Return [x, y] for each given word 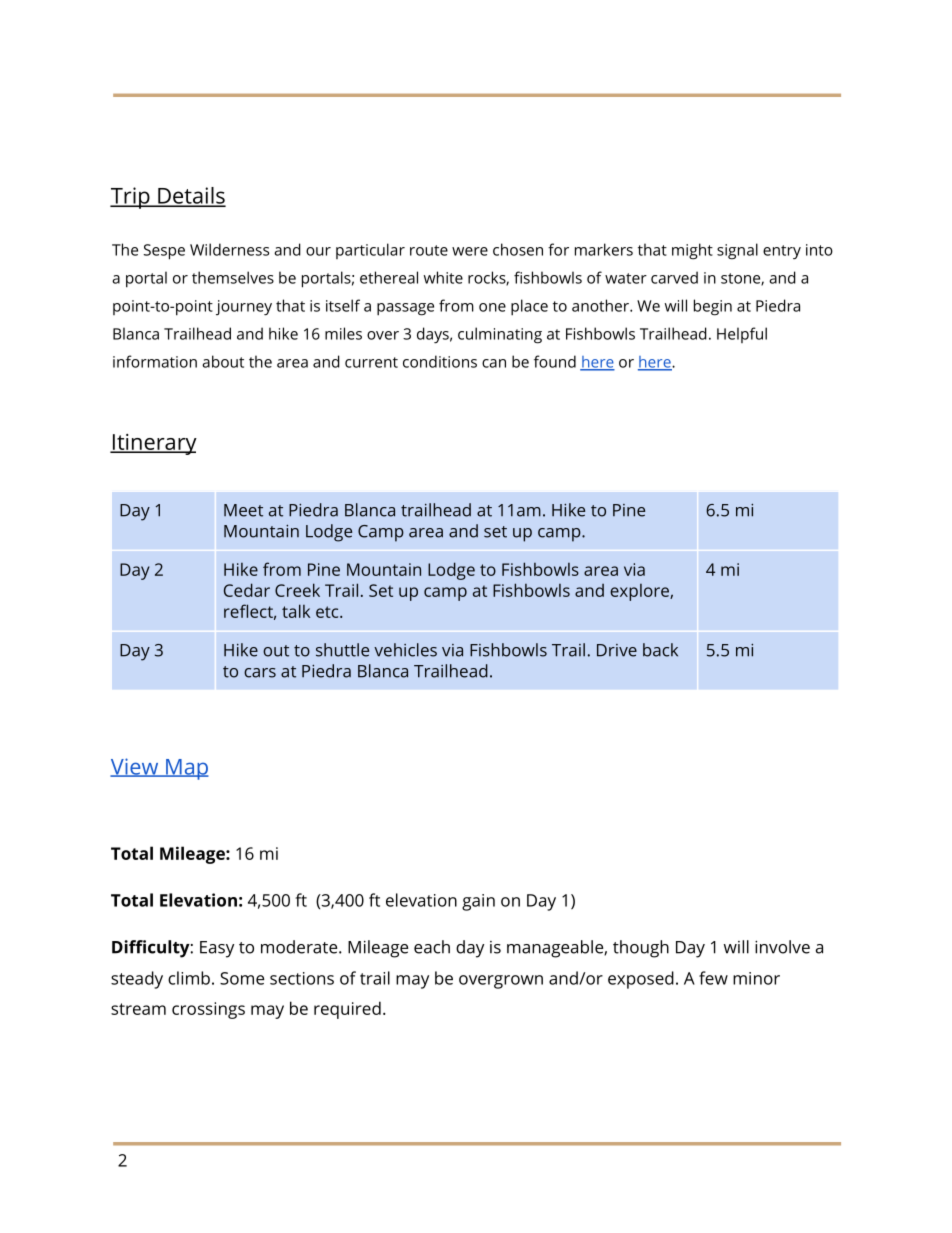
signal [737, 251]
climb [189, 978]
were [470, 251]
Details [191, 196]
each [432, 947]
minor [756, 978]
